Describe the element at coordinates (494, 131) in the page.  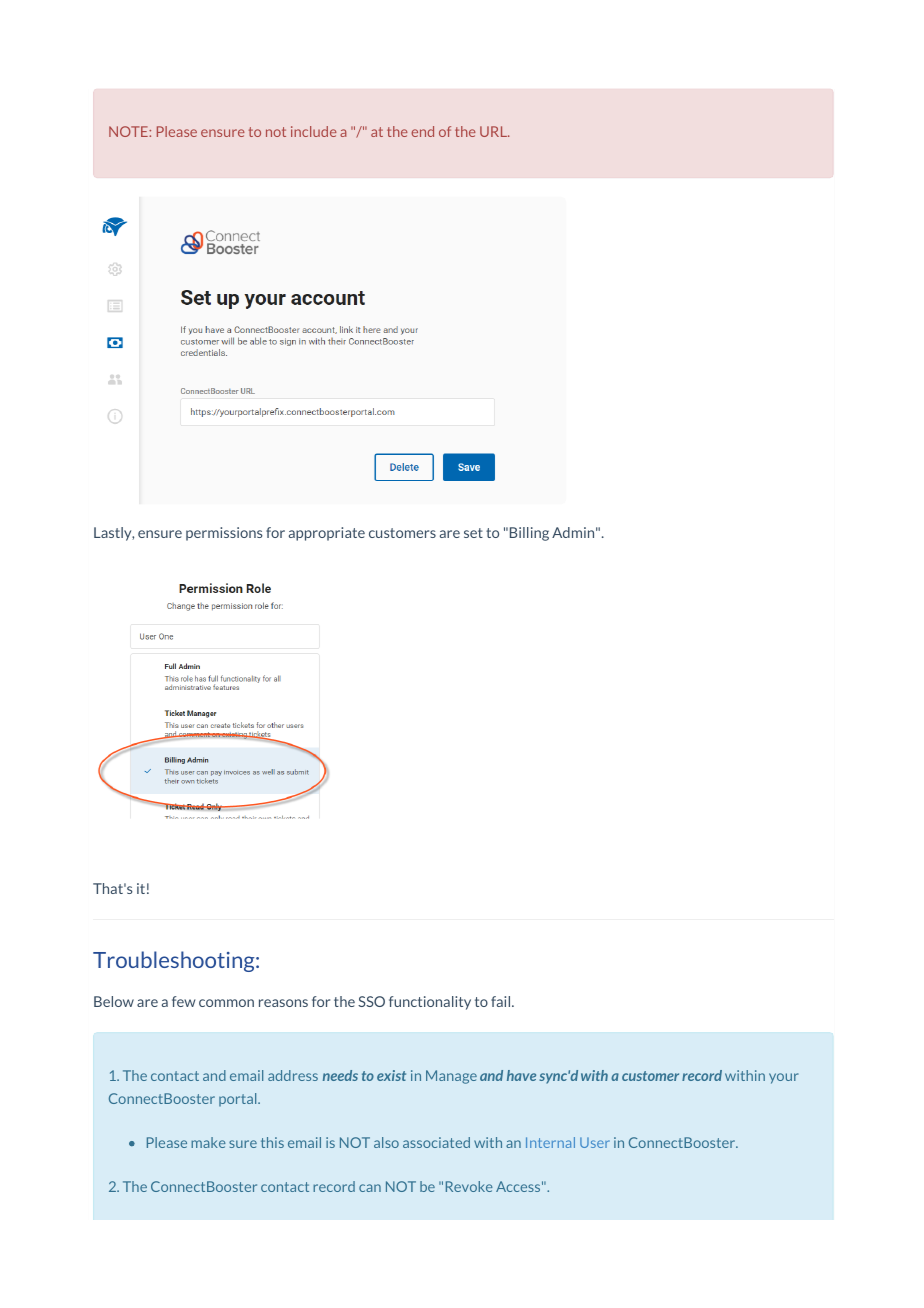
I see `URL` at that location.
